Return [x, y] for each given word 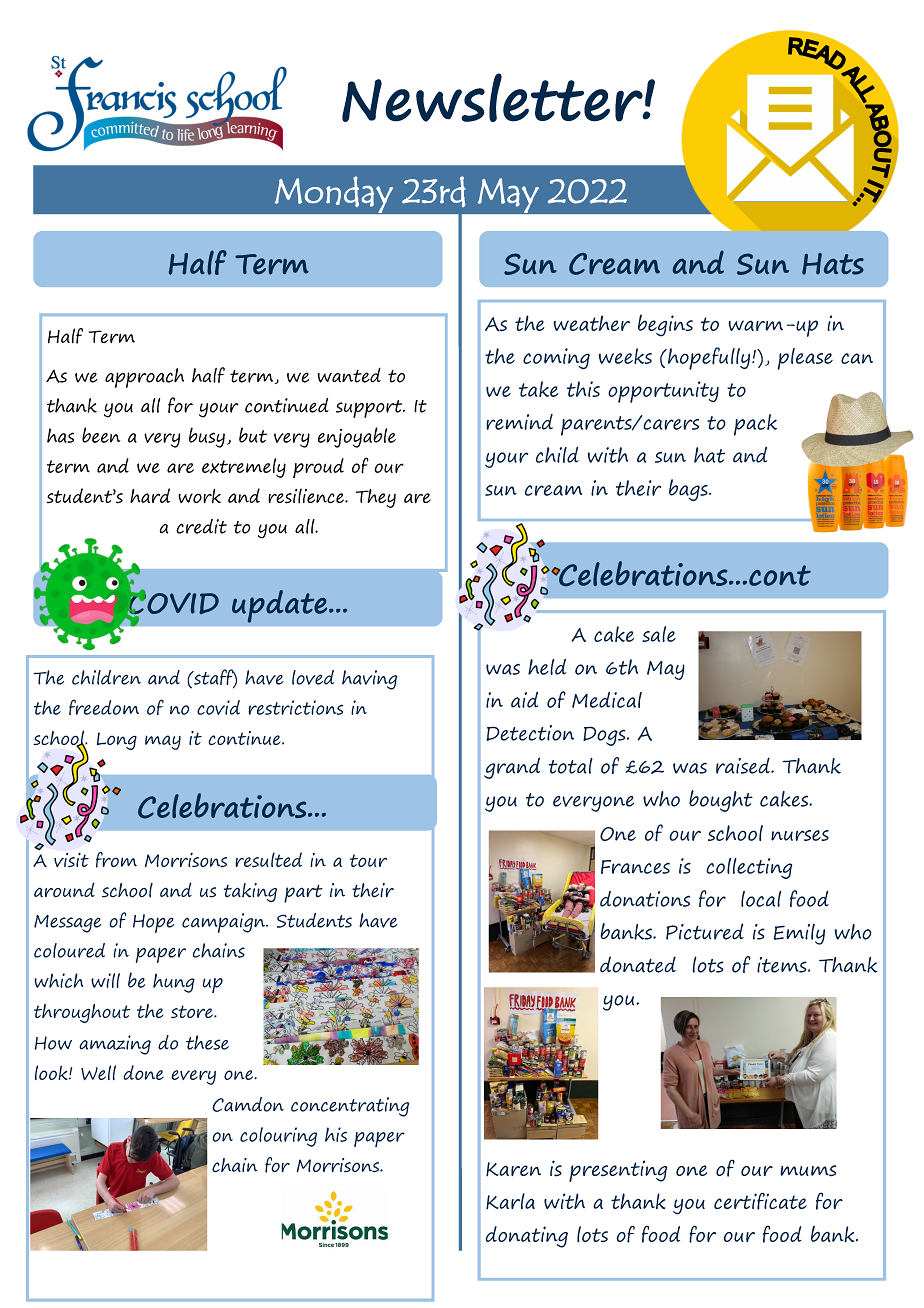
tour [368, 860]
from [116, 860]
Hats [833, 264]
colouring [278, 1137]
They [376, 498]
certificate [760, 1201]
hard [150, 495]
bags [689, 490]
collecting [749, 868]
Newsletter [493, 97]
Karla [510, 1201]
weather [591, 323]
